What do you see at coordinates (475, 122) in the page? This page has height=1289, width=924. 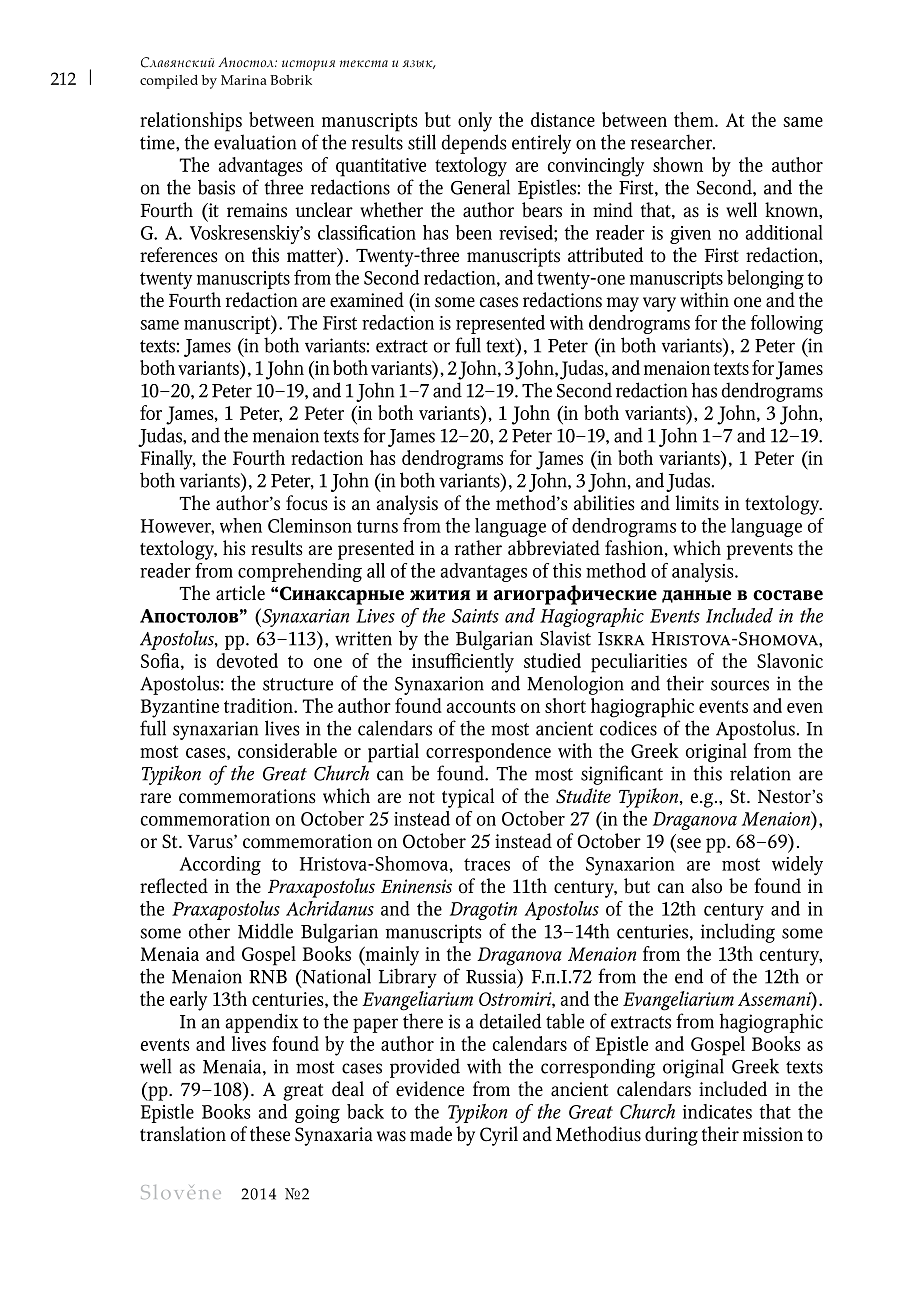 I see `only` at bounding box center [475, 122].
